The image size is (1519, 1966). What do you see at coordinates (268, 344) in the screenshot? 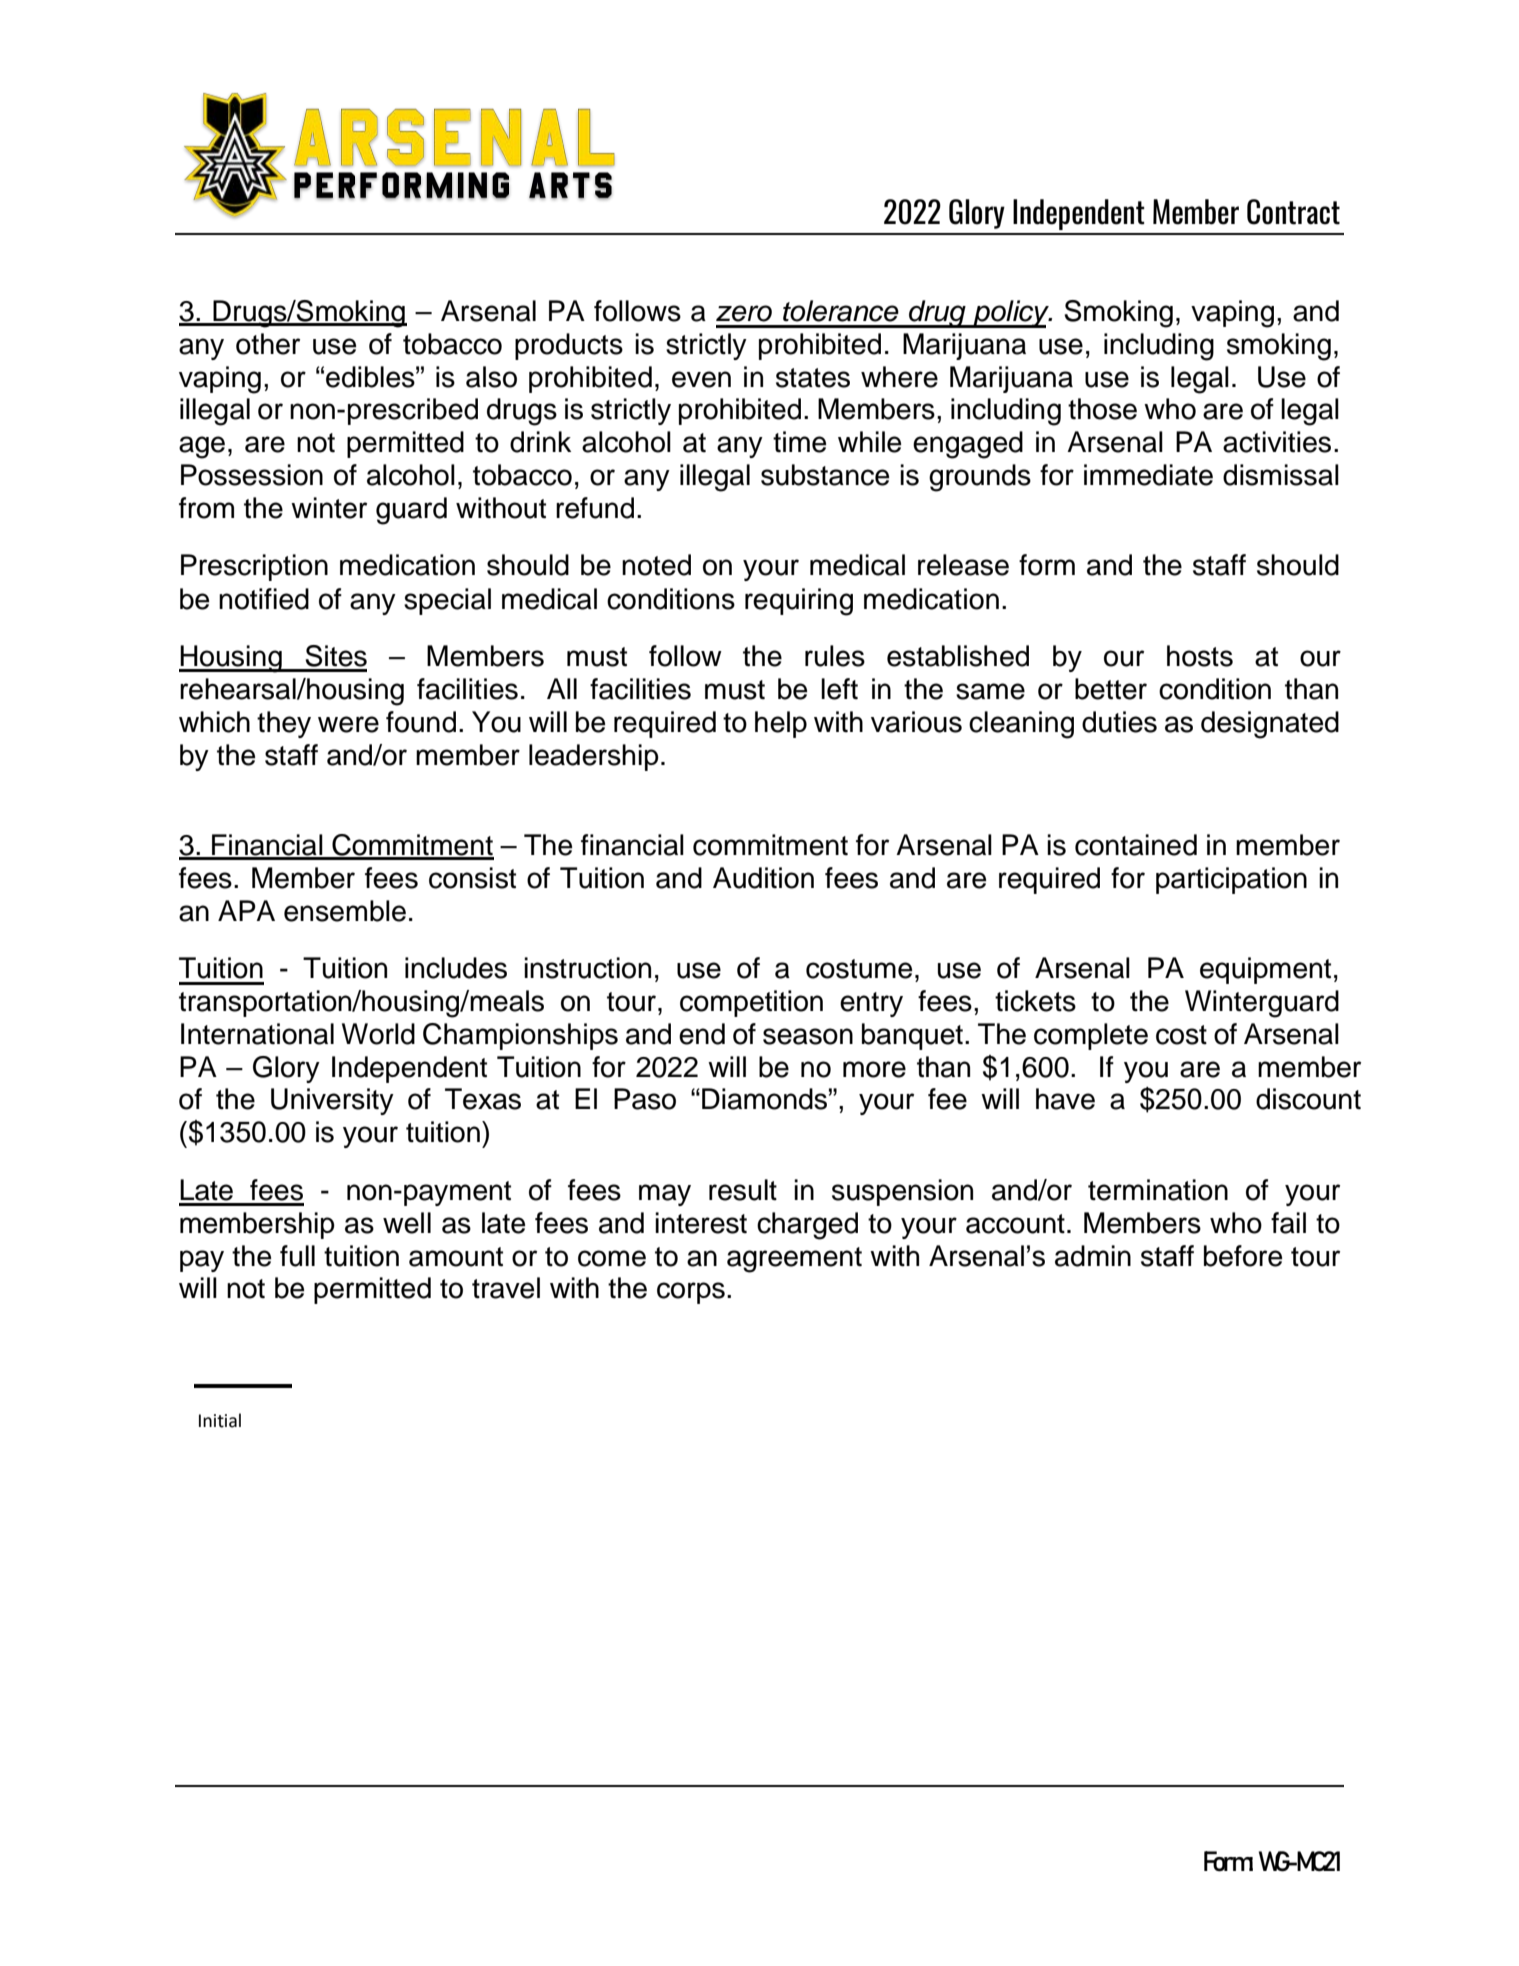
I see `other` at bounding box center [268, 344].
